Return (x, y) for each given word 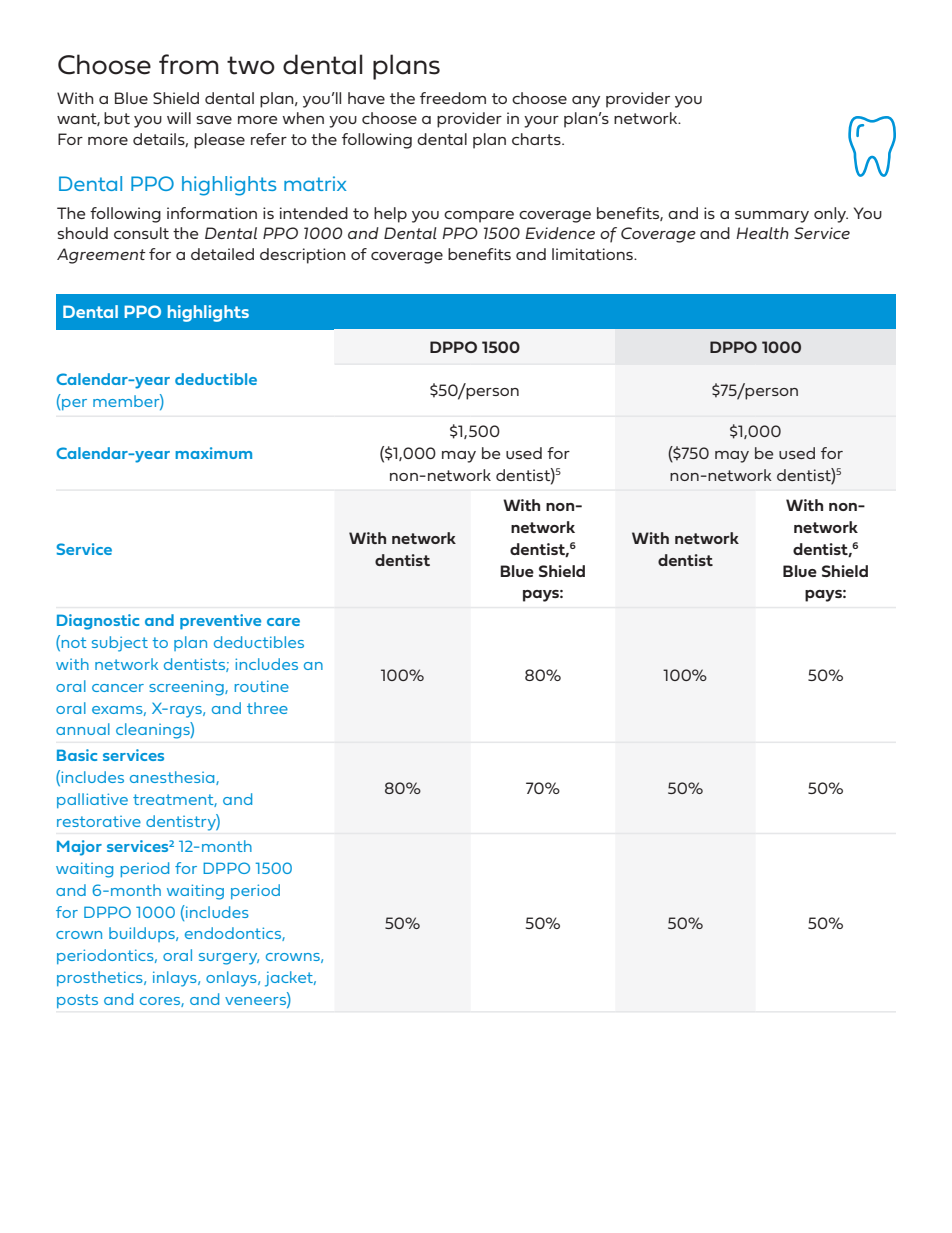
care (283, 622)
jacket (290, 979)
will (179, 118)
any (586, 102)
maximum (213, 453)
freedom (453, 98)
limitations (593, 254)
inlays (176, 979)
